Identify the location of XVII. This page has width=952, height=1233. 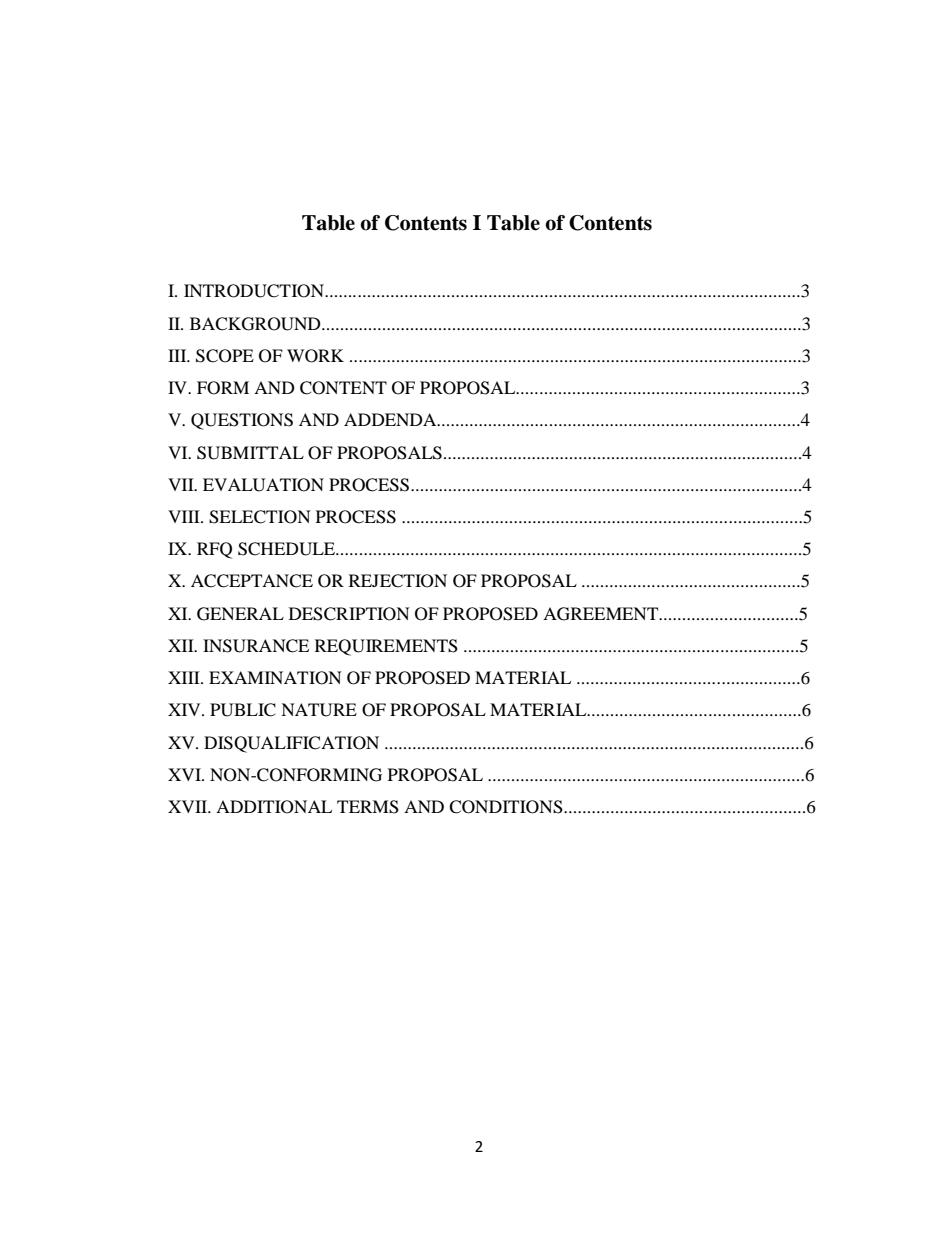
(189, 806).
